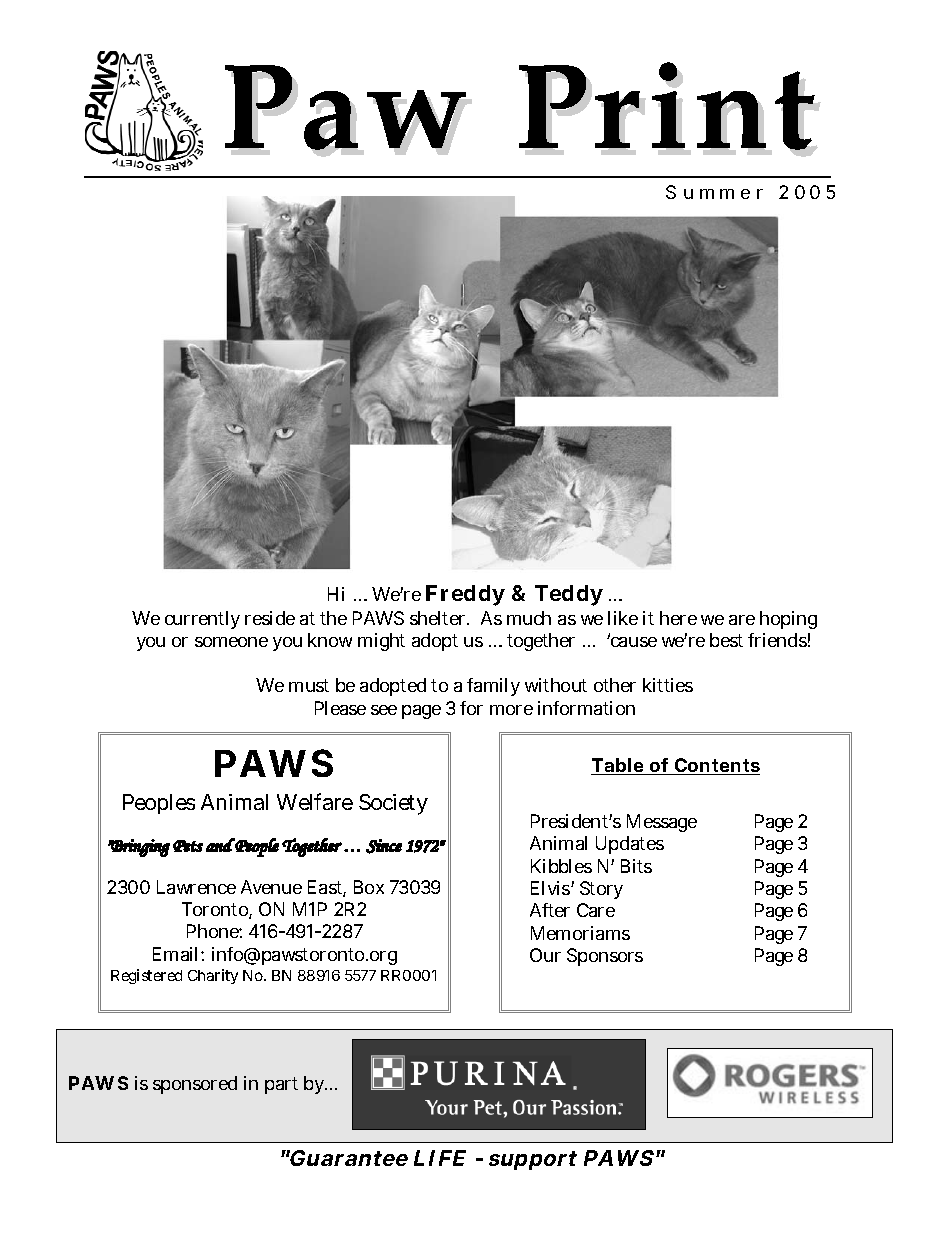 This screenshot has height=1233, width=952. I want to click on shelter, so click(439, 618).
